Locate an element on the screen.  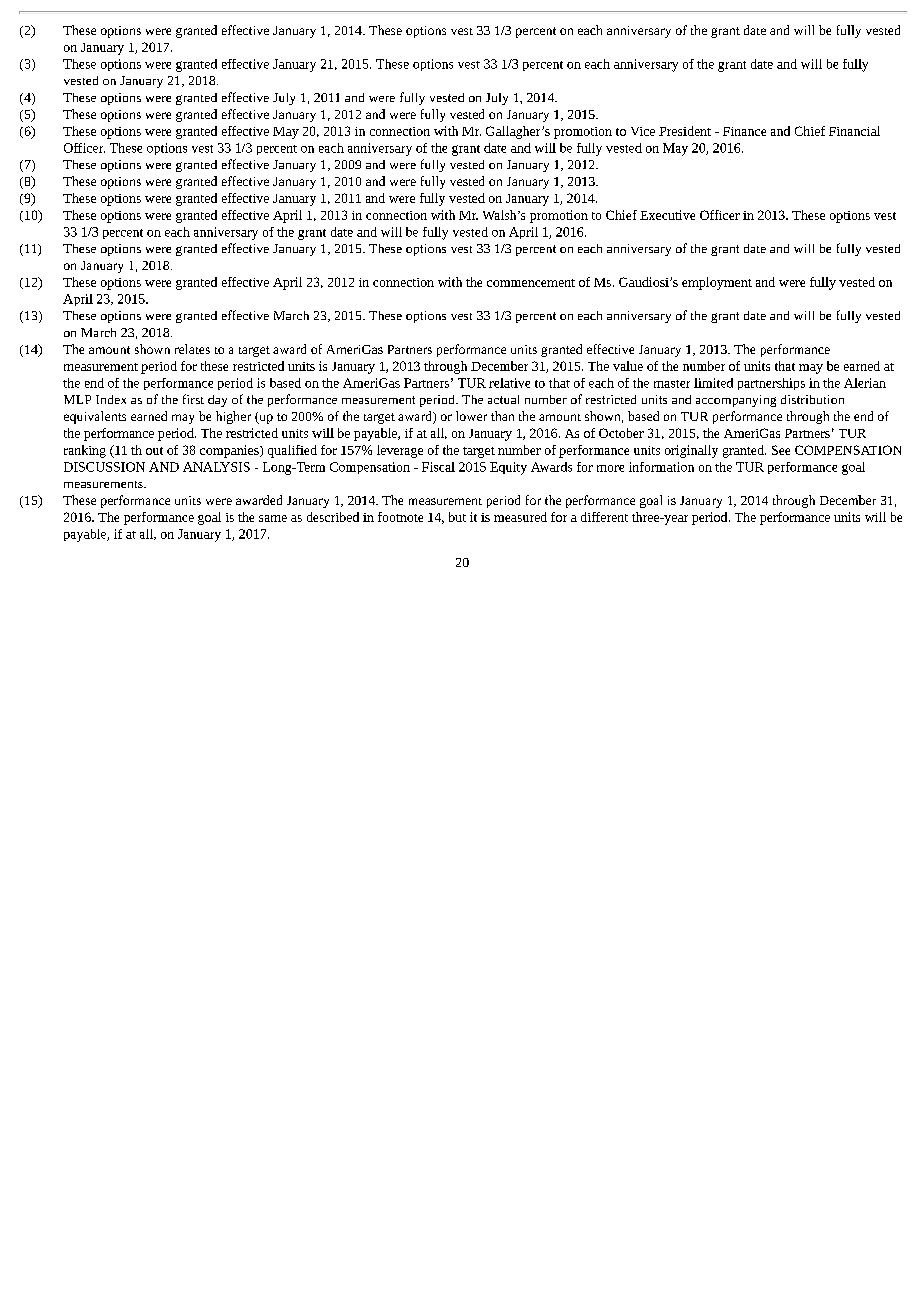
commencement is located at coordinates (531, 283).
